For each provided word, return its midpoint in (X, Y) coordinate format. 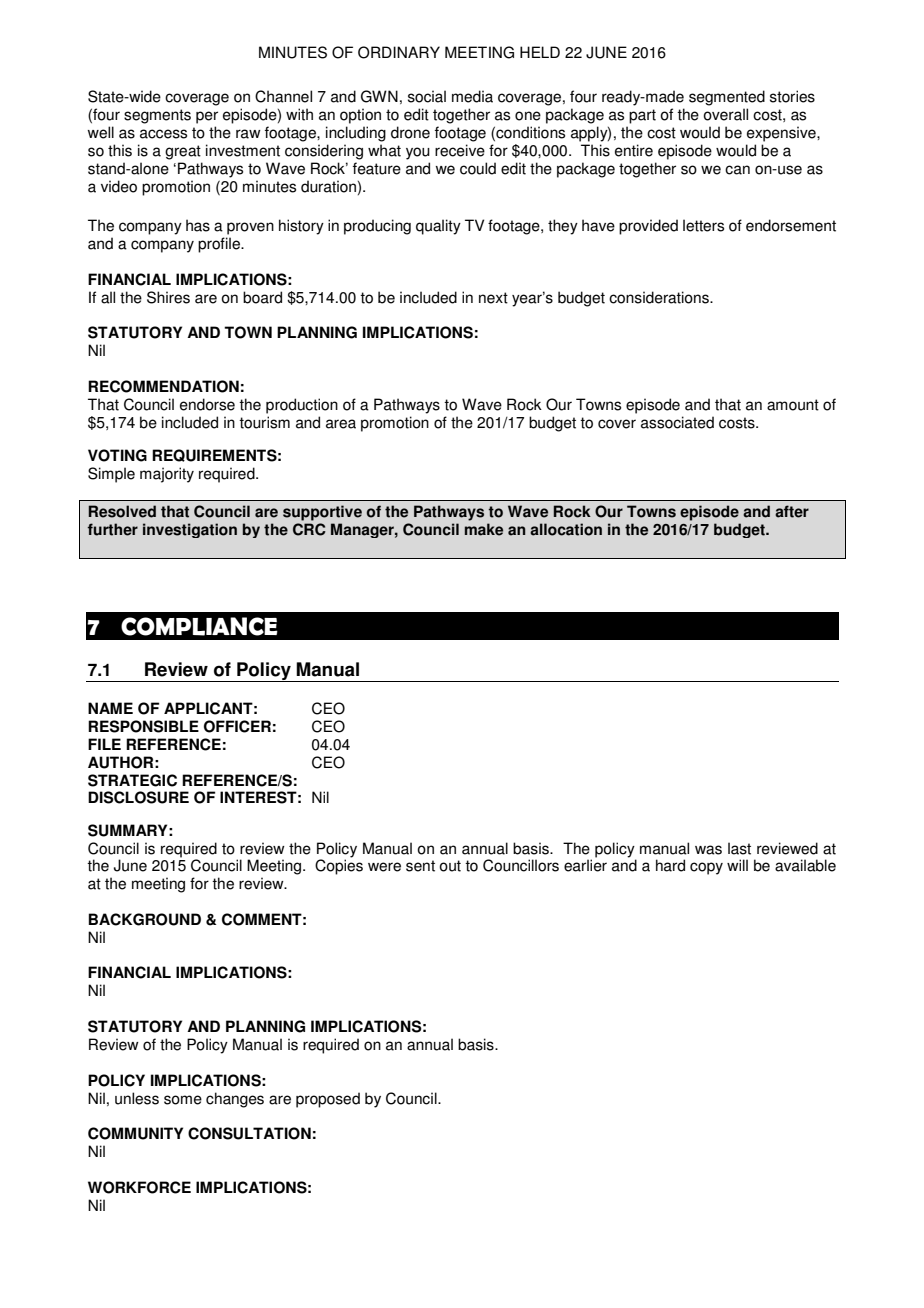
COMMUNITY (135, 1133)
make (484, 529)
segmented (727, 98)
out (450, 866)
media (472, 96)
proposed (328, 1100)
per (207, 117)
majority (167, 475)
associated (677, 422)
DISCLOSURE (138, 797)
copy (706, 868)
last (739, 848)
